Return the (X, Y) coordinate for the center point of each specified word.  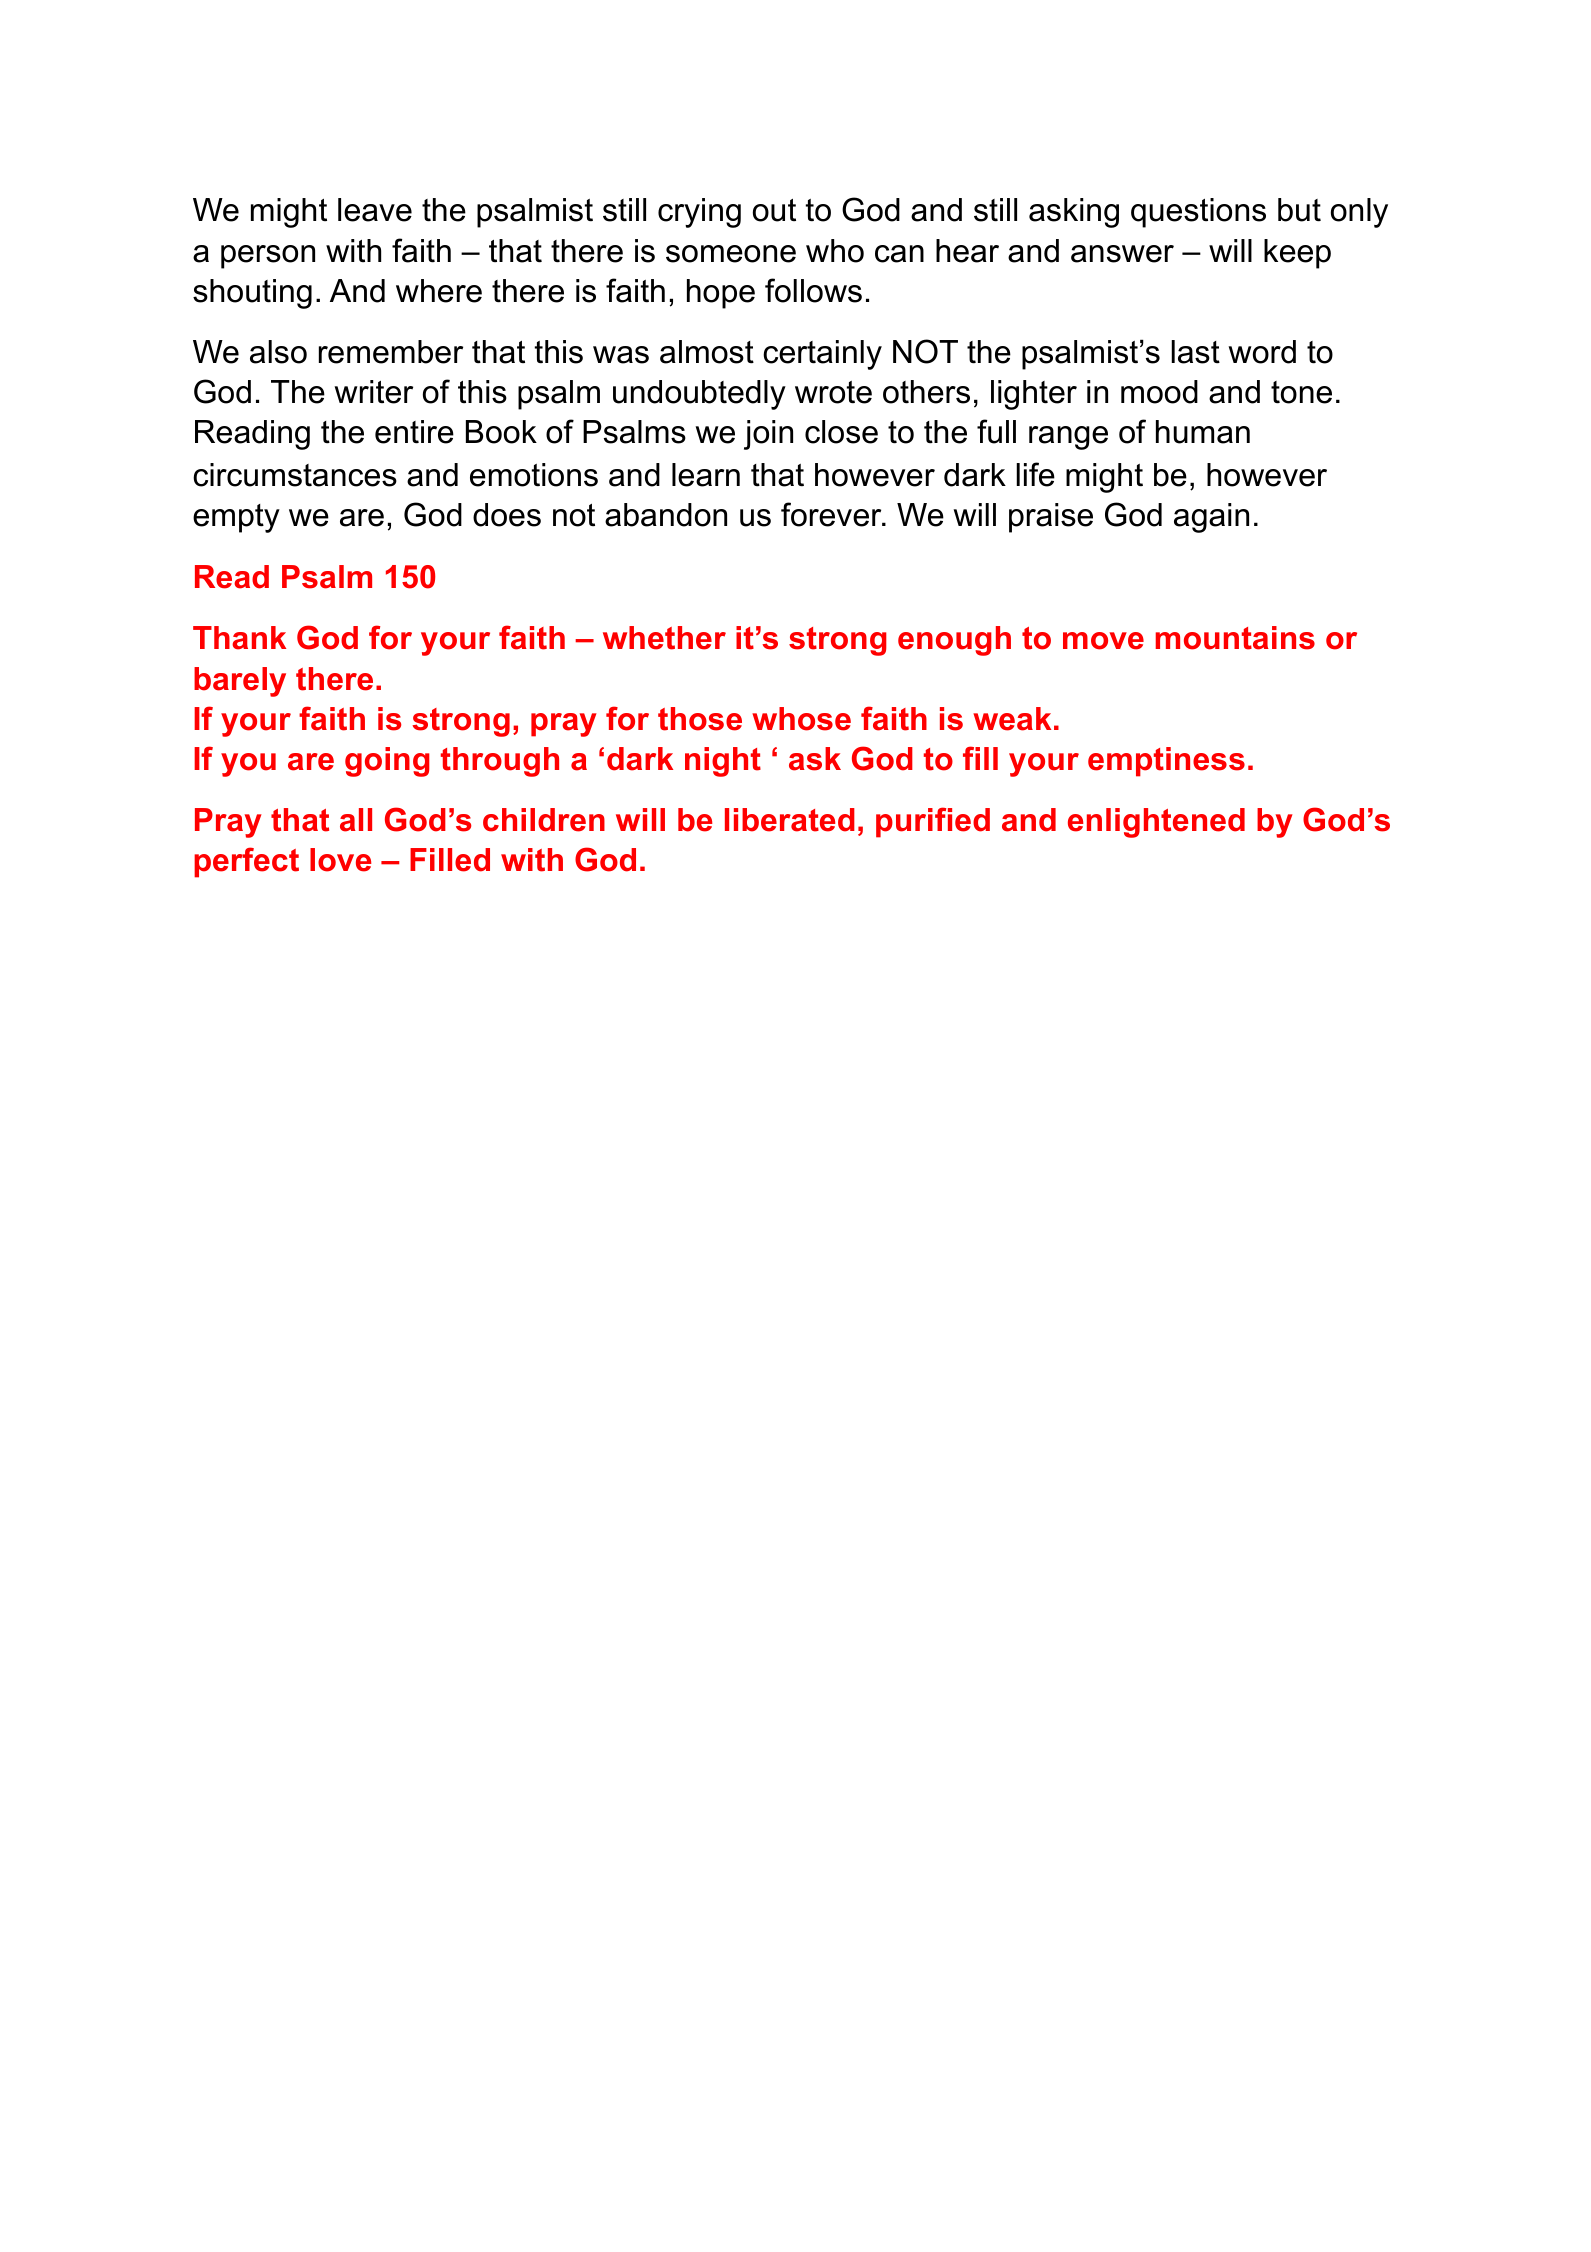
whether (664, 638)
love (340, 860)
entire (414, 432)
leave (375, 210)
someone (731, 254)
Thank (239, 638)
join (768, 435)
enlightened (1156, 823)
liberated (790, 820)
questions (1198, 213)
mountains (1235, 638)
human (1203, 432)
